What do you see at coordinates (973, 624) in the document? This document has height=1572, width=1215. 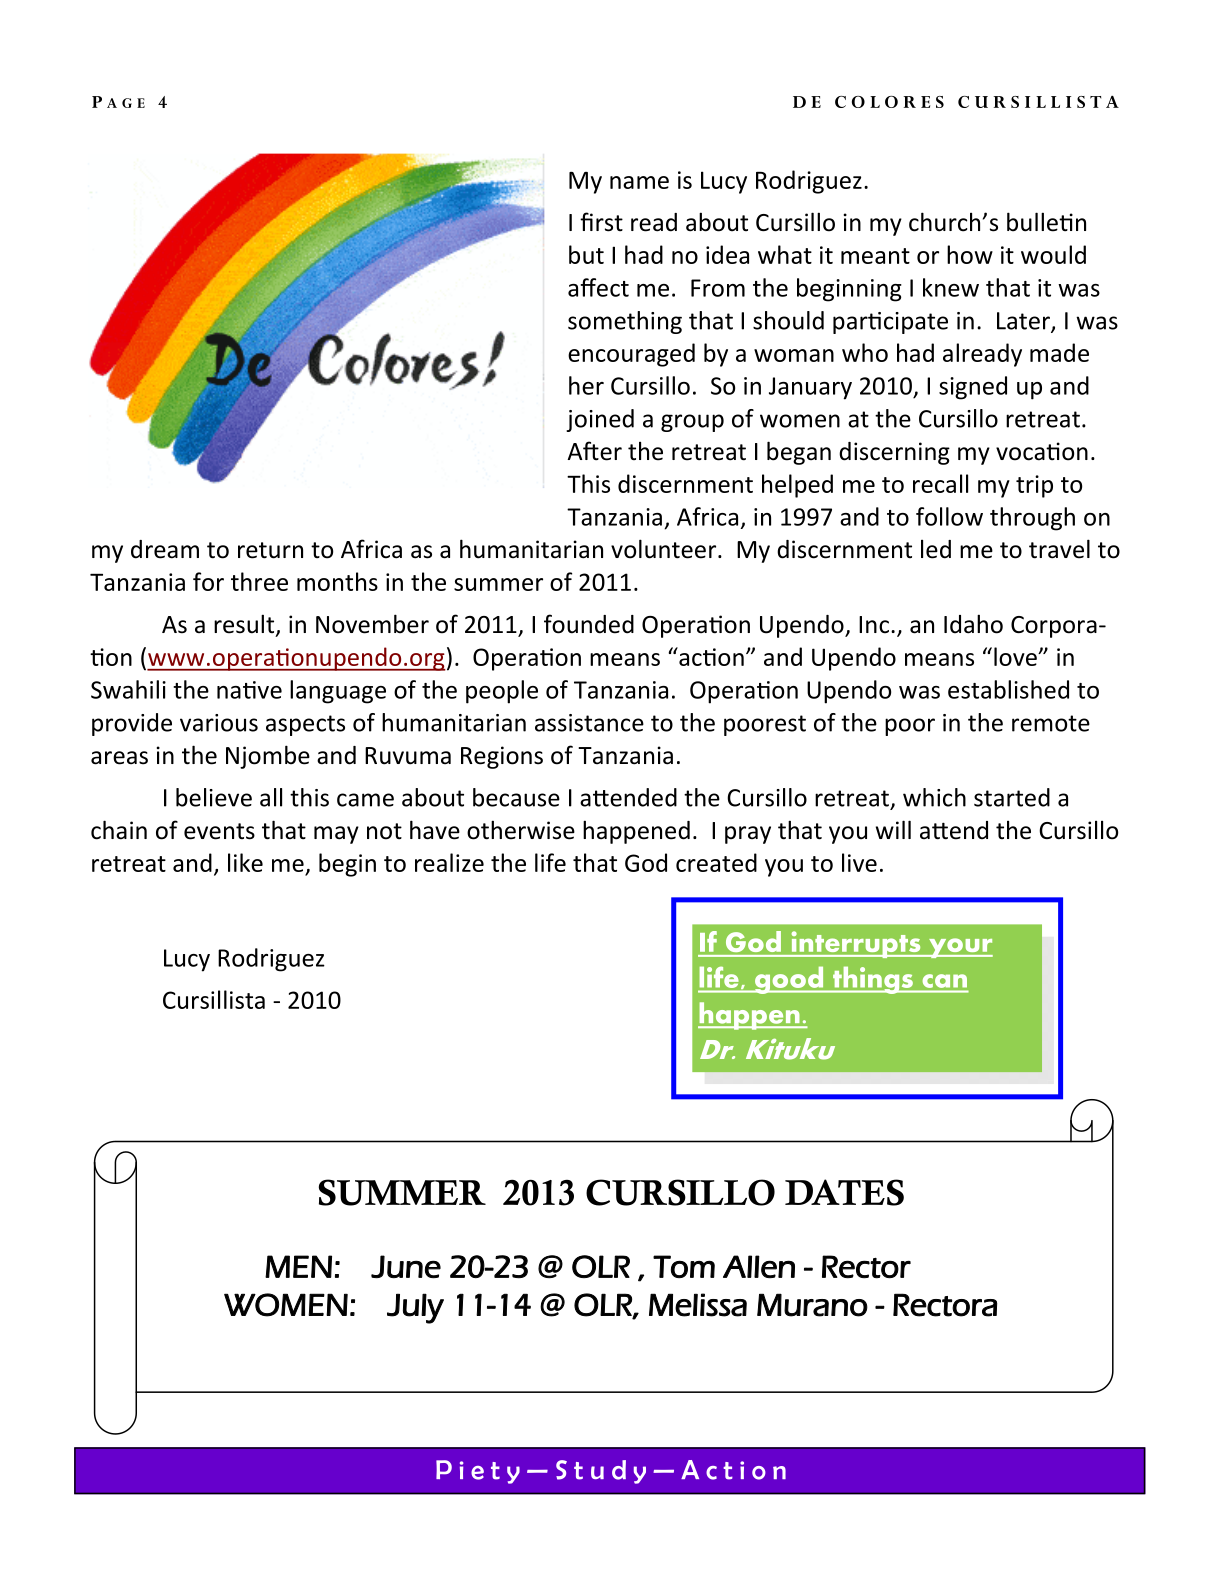 I see `Idaho` at bounding box center [973, 624].
